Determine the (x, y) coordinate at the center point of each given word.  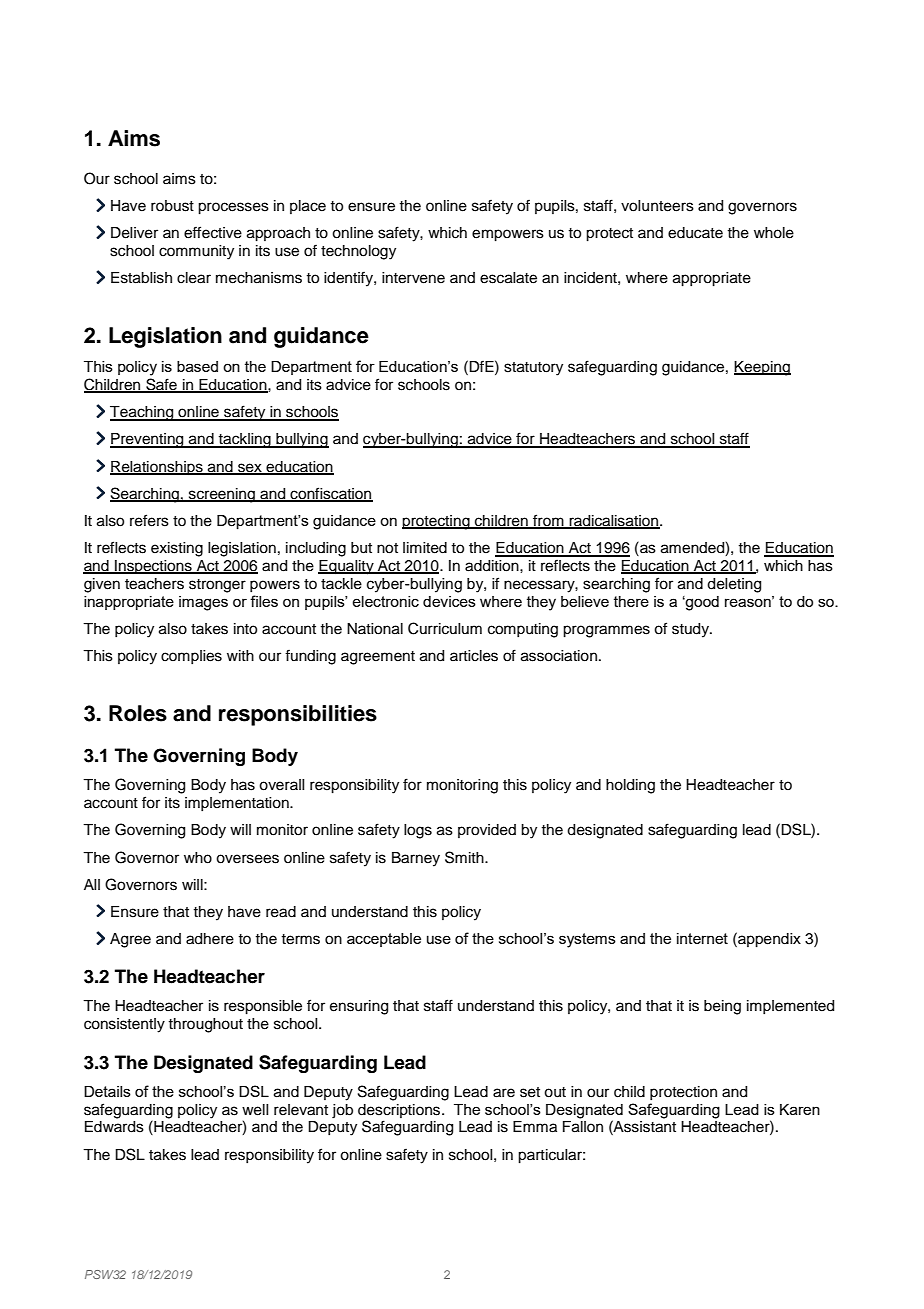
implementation (238, 804)
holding (630, 786)
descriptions (400, 1111)
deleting (734, 585)
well (255, 1110)
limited (425, 548)
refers (149, 520)
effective (213, 232)
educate (695, 233)
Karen (800, 1109)
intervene (413, 278)
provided (487, 831)
